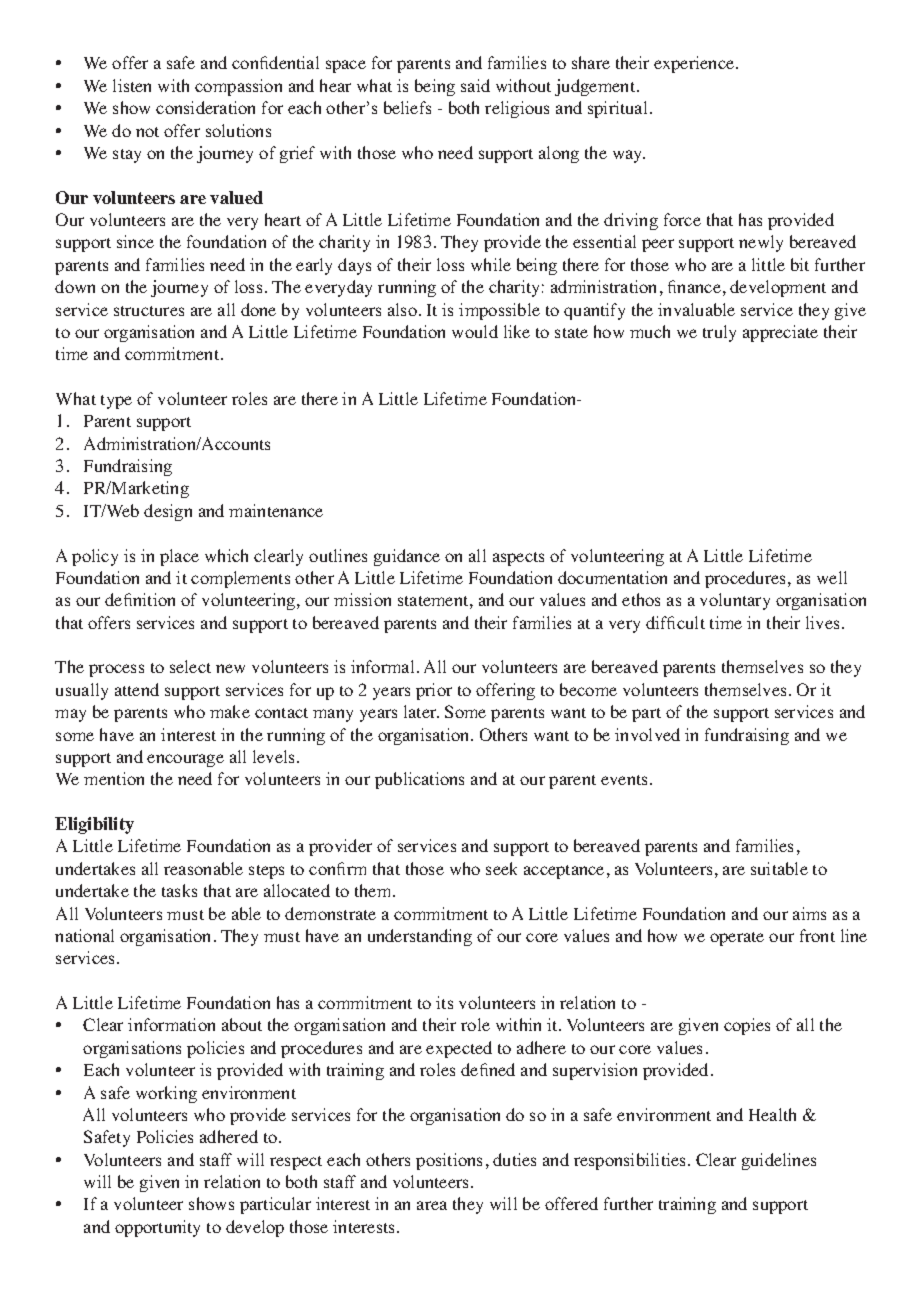 The height and width of the screenshot is (1308, 924). Describe the element at coordinates (434, 691) in the screenshot. I see `prior` at that location.
